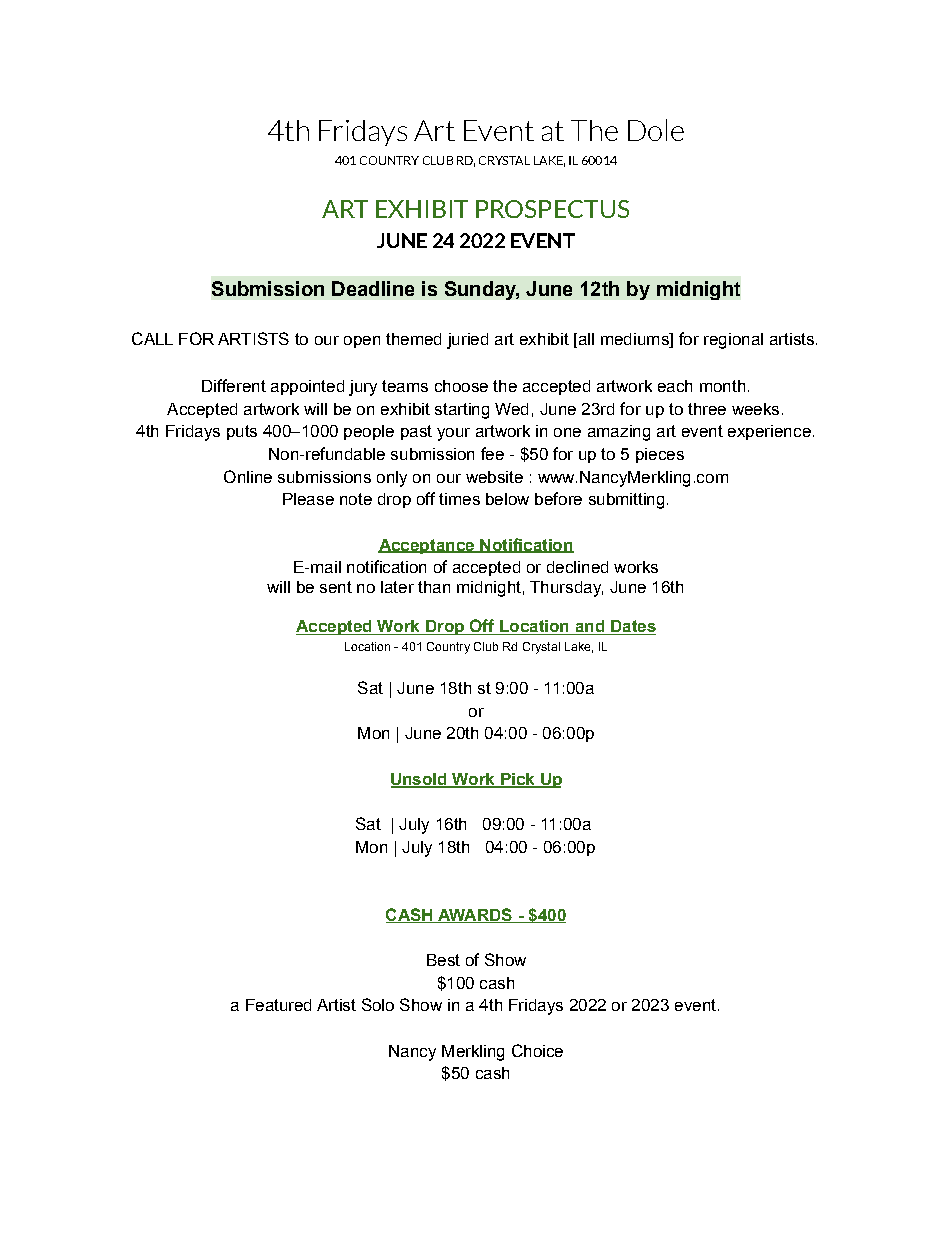 The height and width of the page is (1233, 952). What do you see at coordinates (656, 130) in the page?
I see `Dole` at bounding box center [656, 130].
